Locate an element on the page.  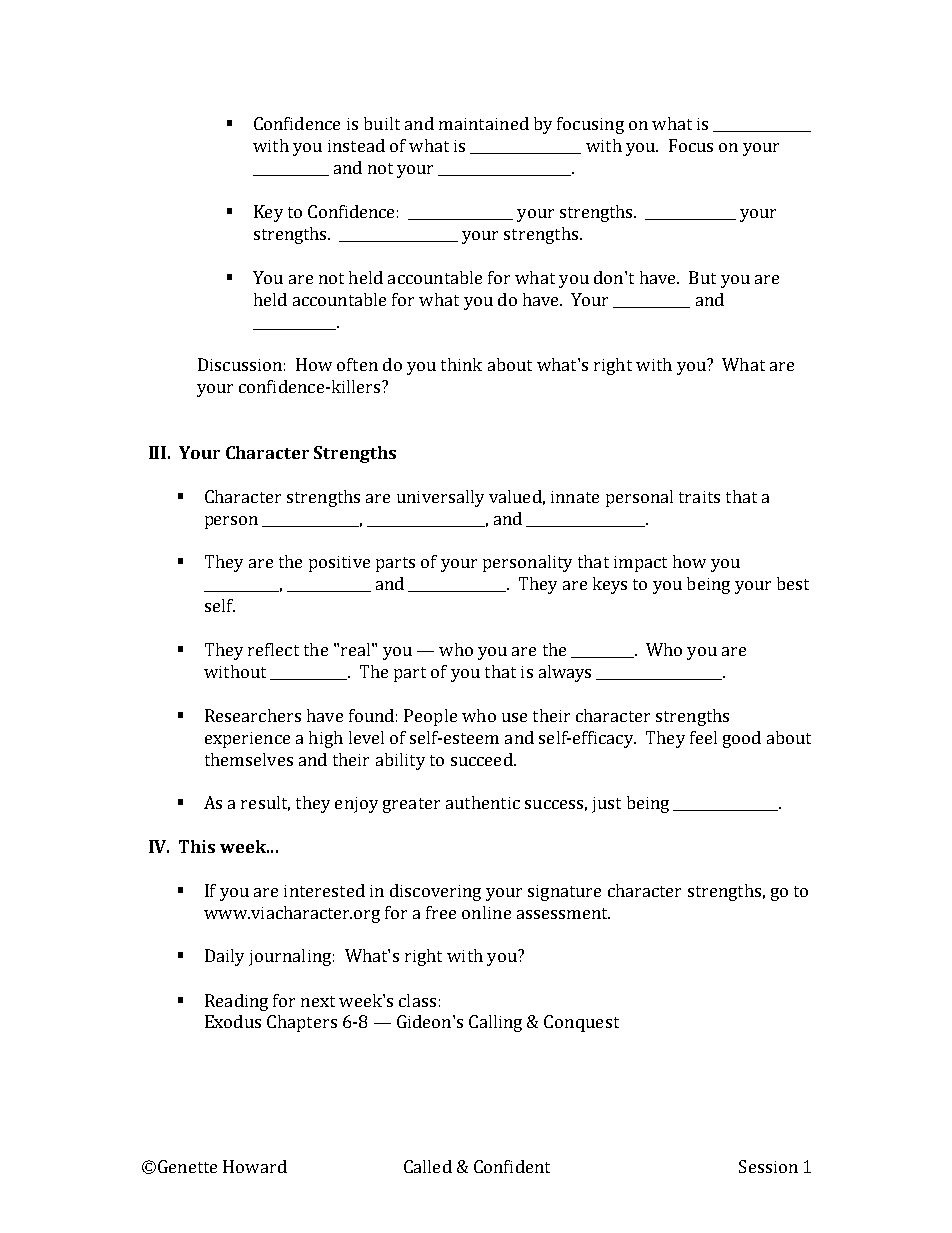
But is located at coordinates (702, 277).
